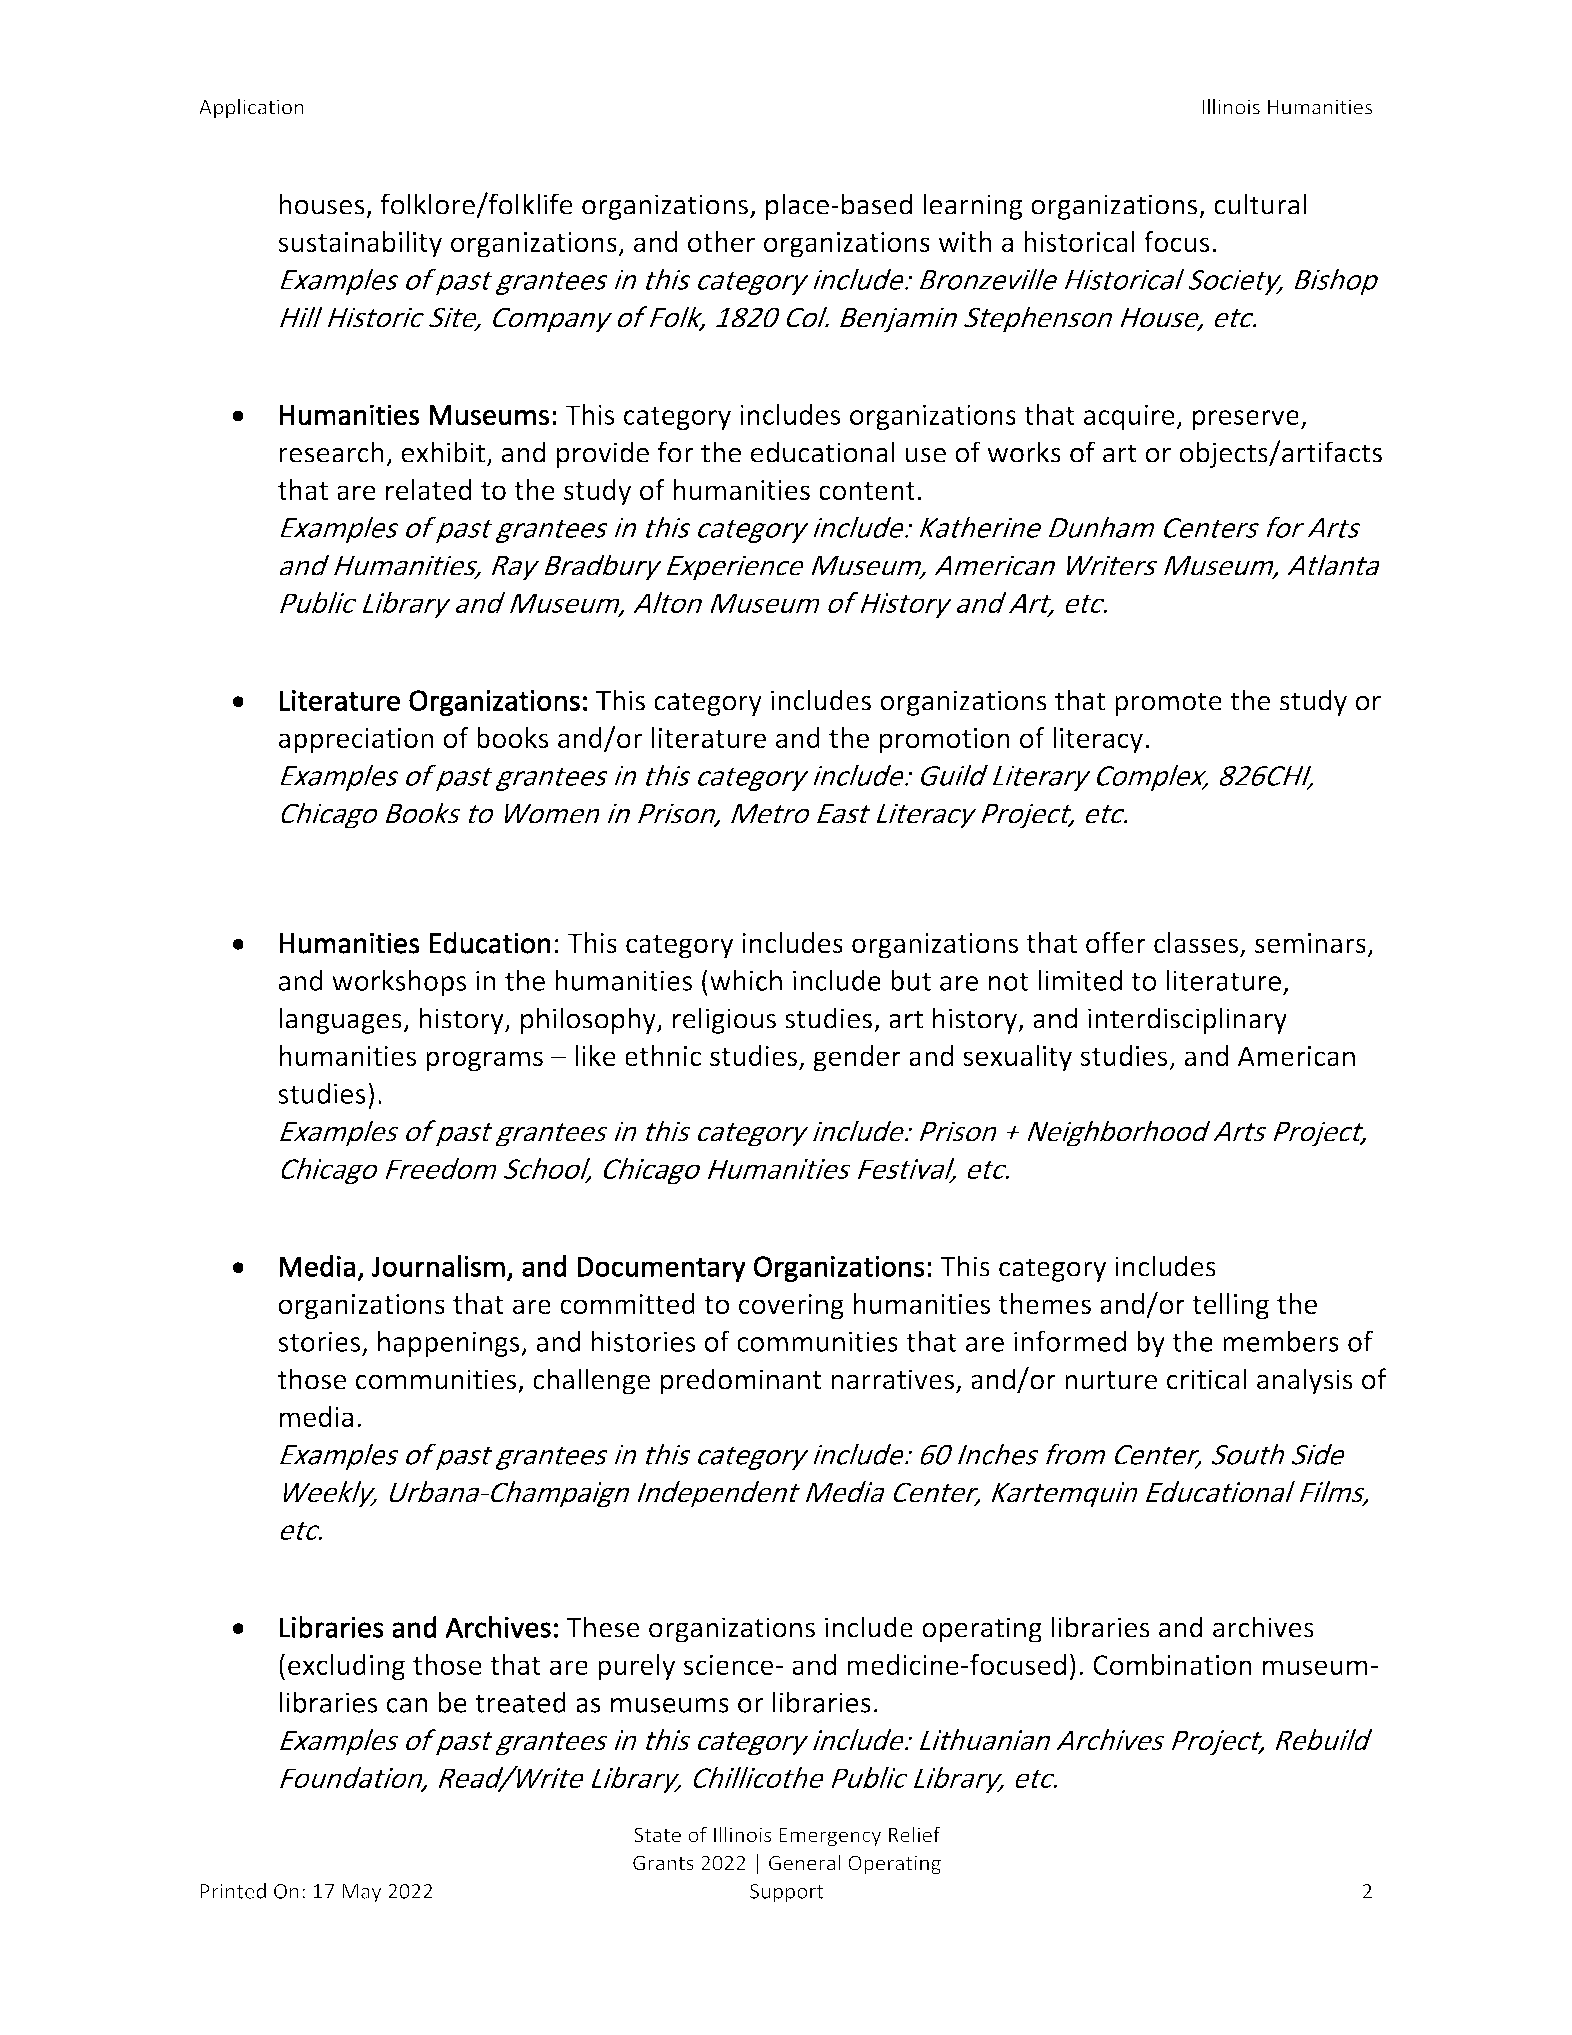 Image resolution: width=1572 pixels, height=2035 pixels. What do you see at coordinates (741, 1381) in the page?
I see `predominant` at bounding box center [741, 1381].
